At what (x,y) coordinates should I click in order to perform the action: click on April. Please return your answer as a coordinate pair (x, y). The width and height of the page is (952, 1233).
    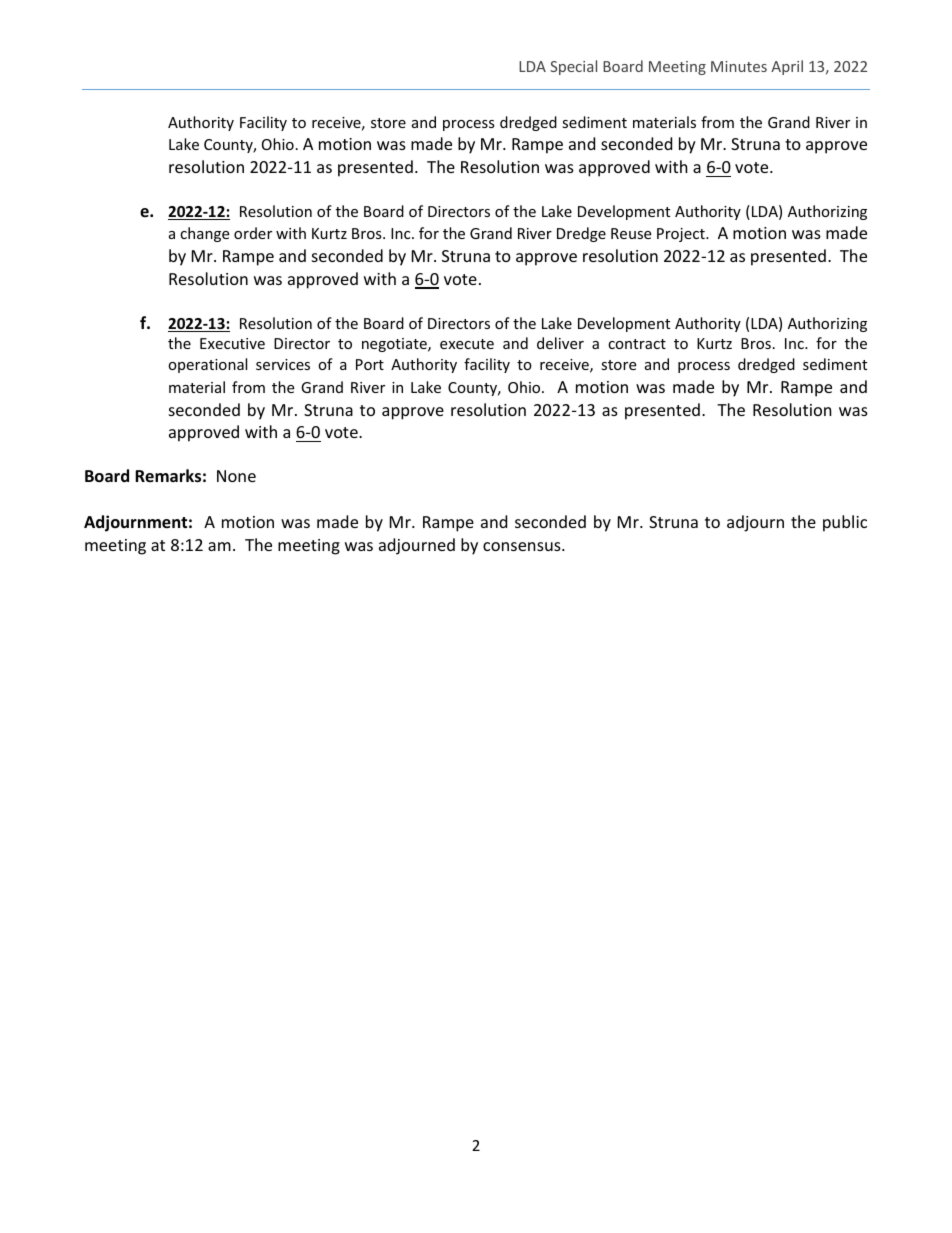
    Looking at the image, I should click on (787, 67).
